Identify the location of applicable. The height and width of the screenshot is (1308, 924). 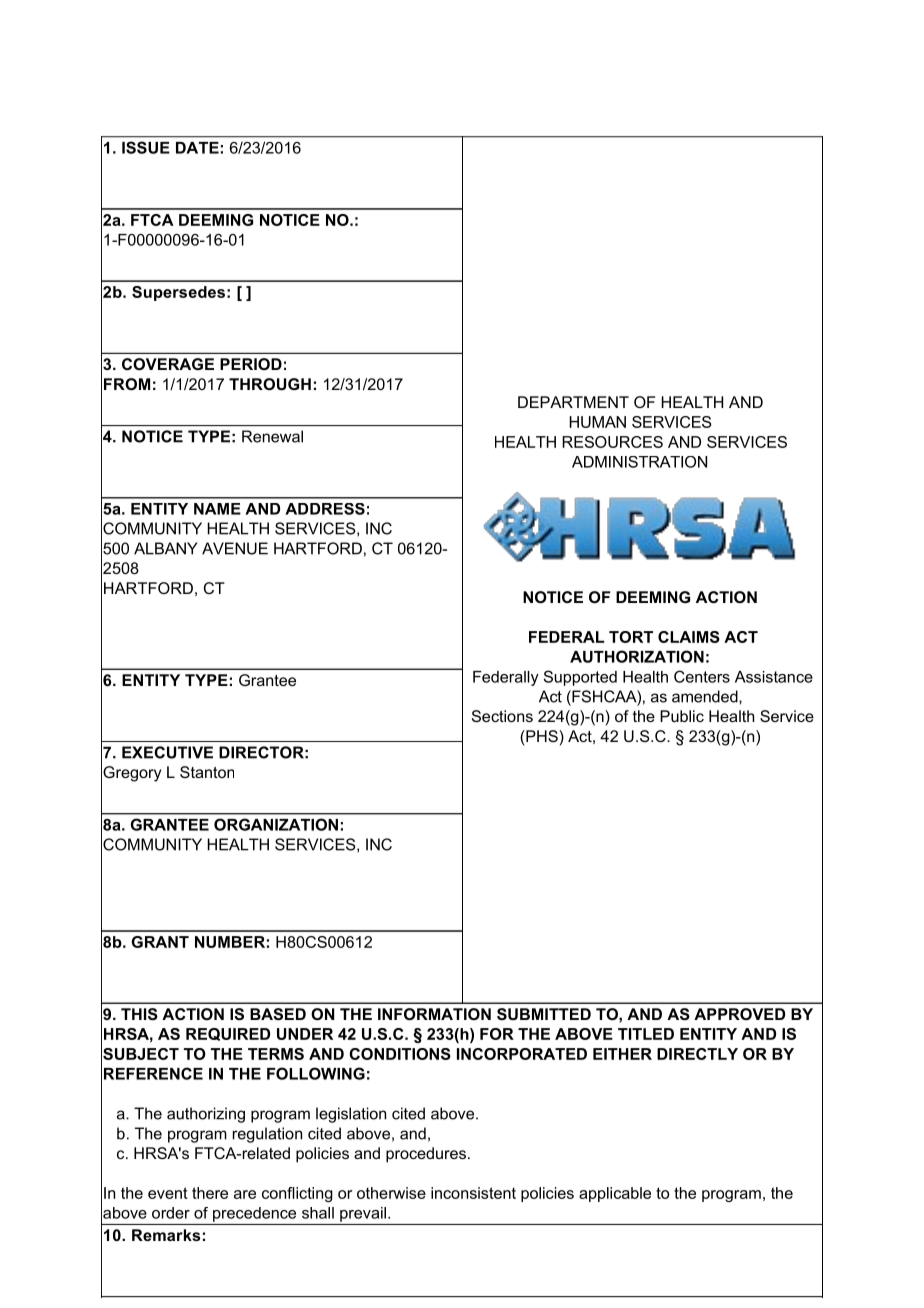
(615, 1194).
